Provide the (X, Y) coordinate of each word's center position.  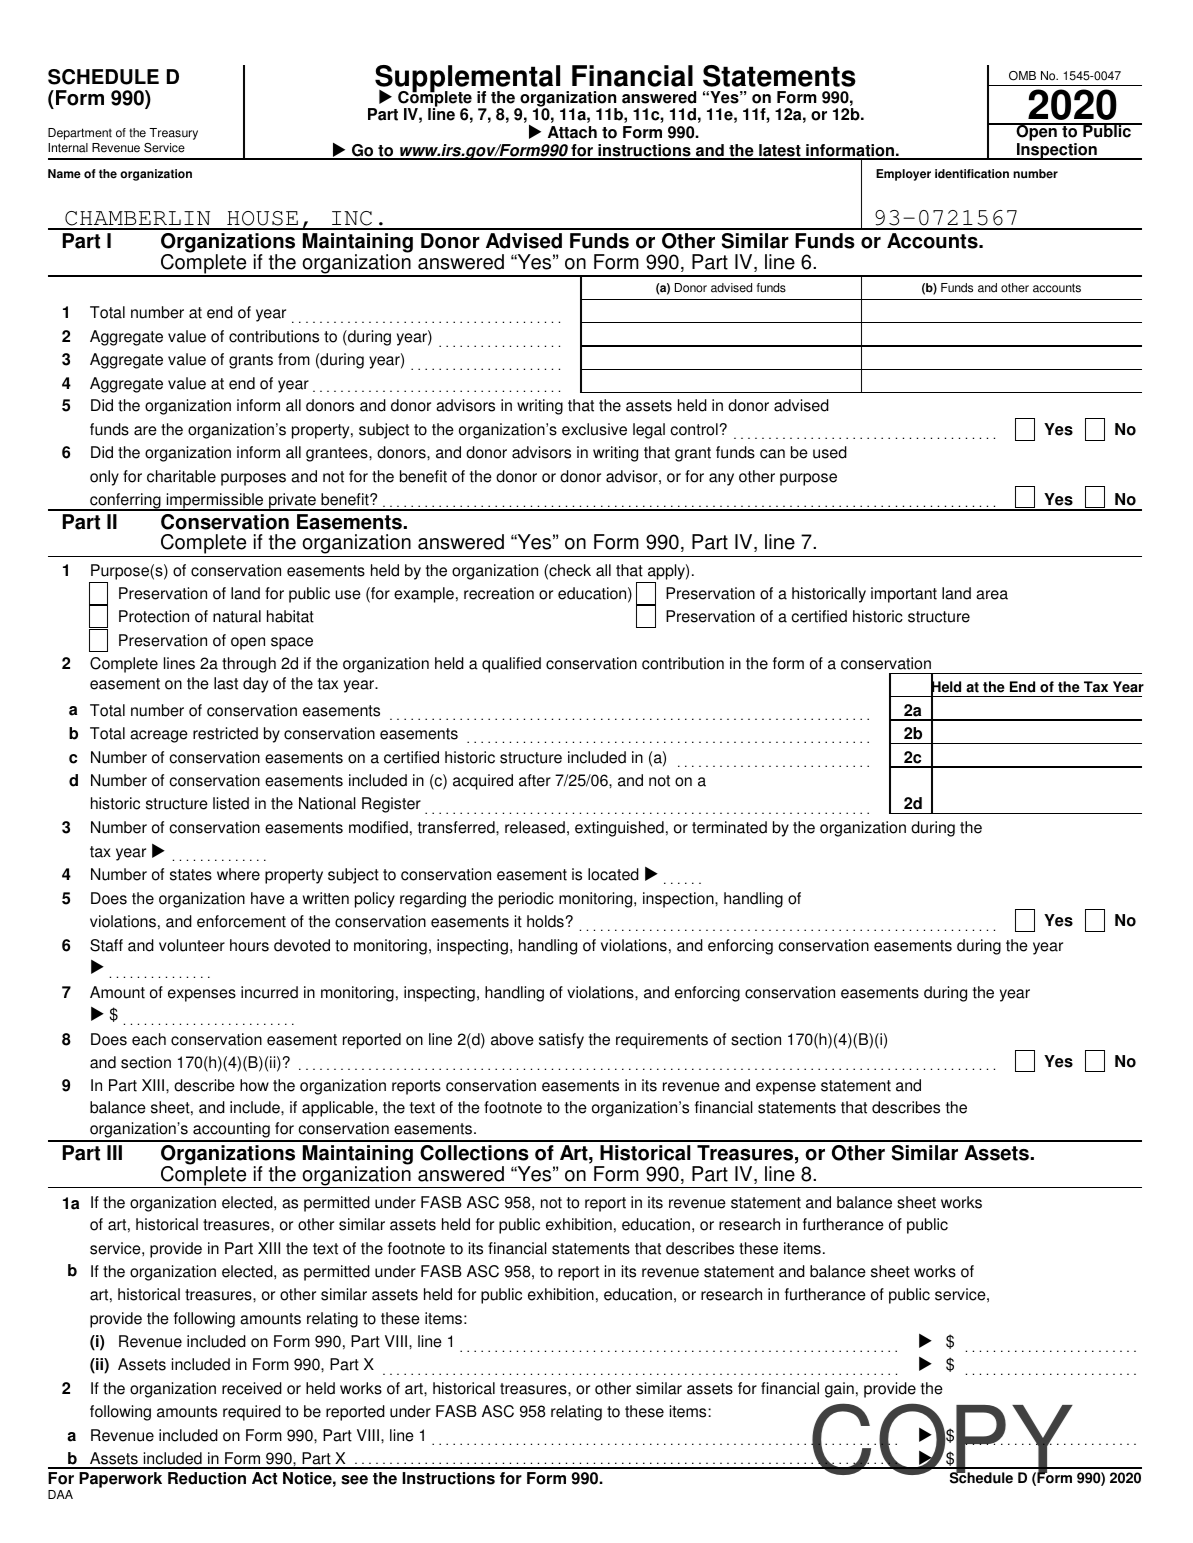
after (535, 780)
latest (780, 151)
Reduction (207, 1478)
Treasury (173, 134)
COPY (942, 1440)
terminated (729, 827)
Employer (903, 175)
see (354, 1480)
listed (231, 803)
